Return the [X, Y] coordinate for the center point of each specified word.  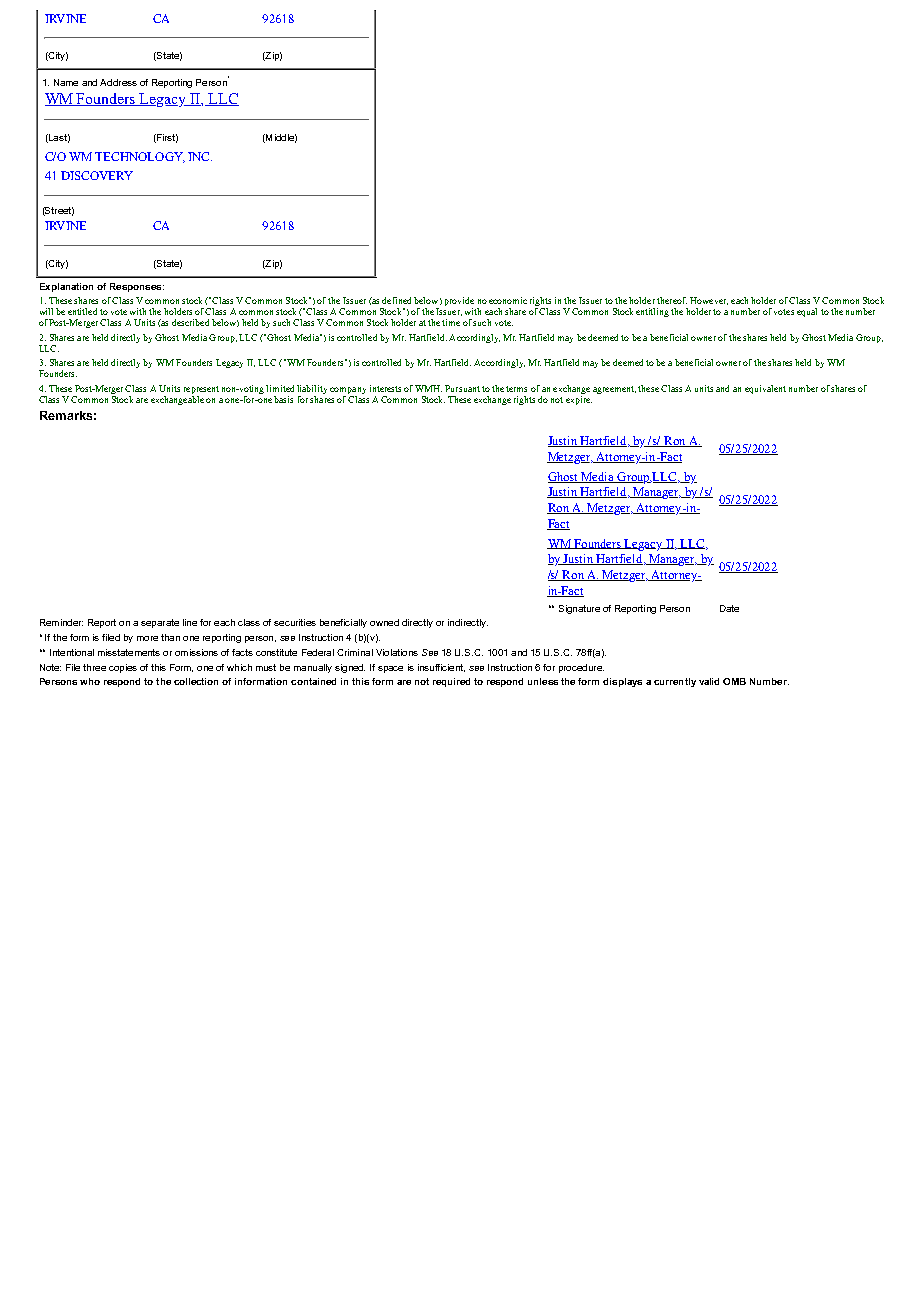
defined [396, 300]
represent [201, 390]
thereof [672, 300]
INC [200, 156]
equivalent [765, 389]
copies [123, 668]
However [709, 301]
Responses [137, 287]
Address [118, 82]
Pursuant [462, 388]
